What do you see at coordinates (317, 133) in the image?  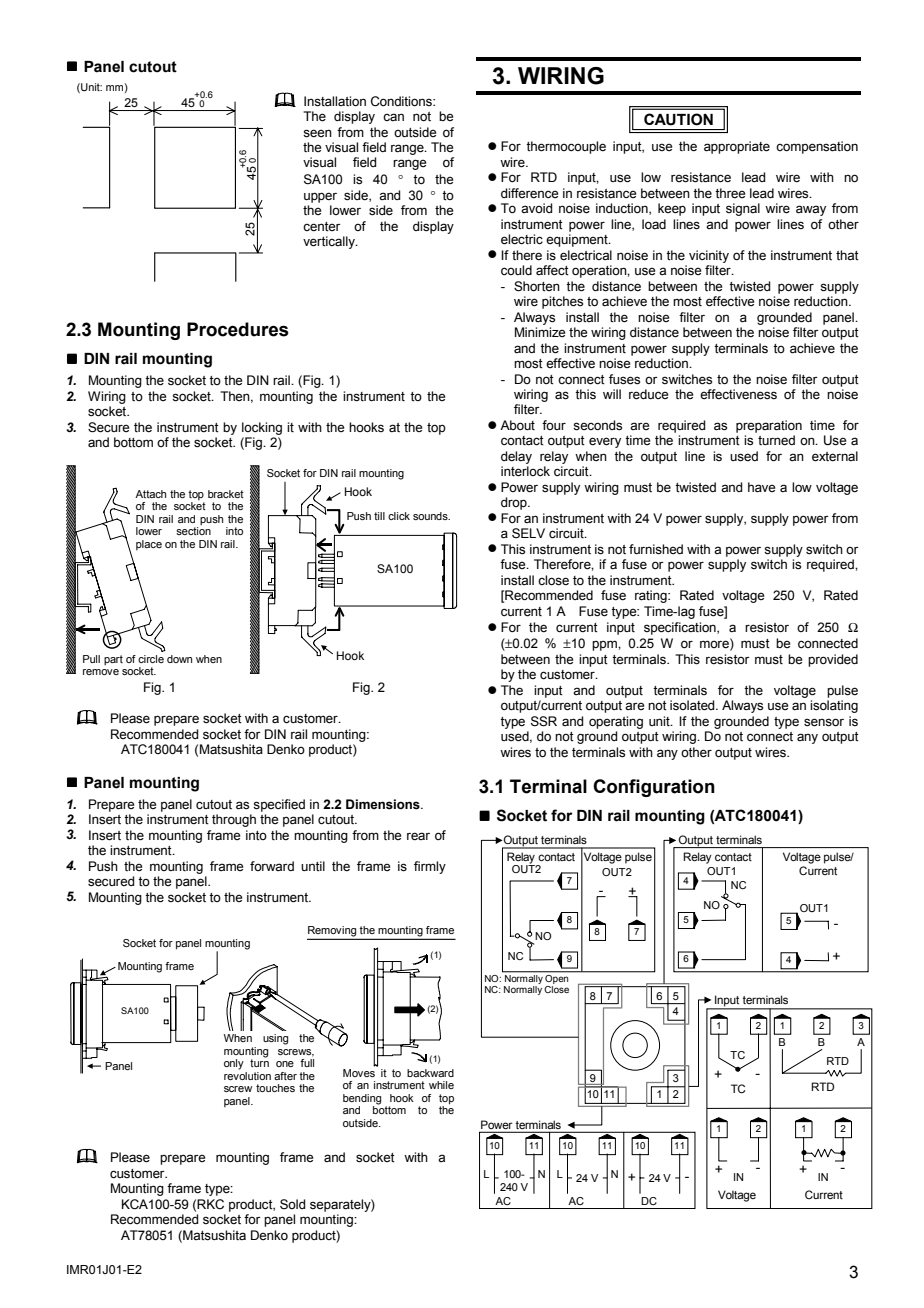 I see `seen` at bounding box center [317, 133].
